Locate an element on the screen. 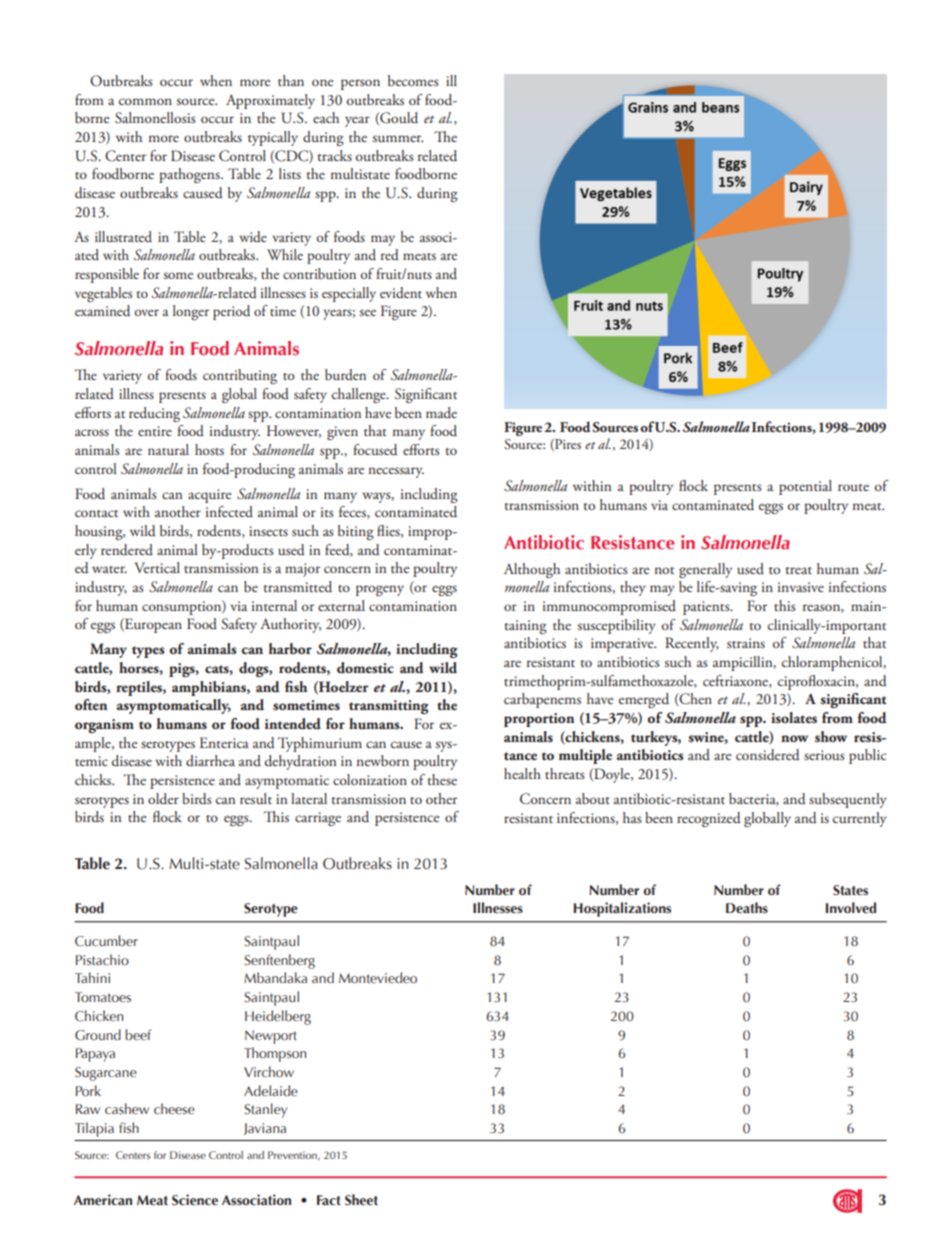  summer is located at coordinates (398, 138).
